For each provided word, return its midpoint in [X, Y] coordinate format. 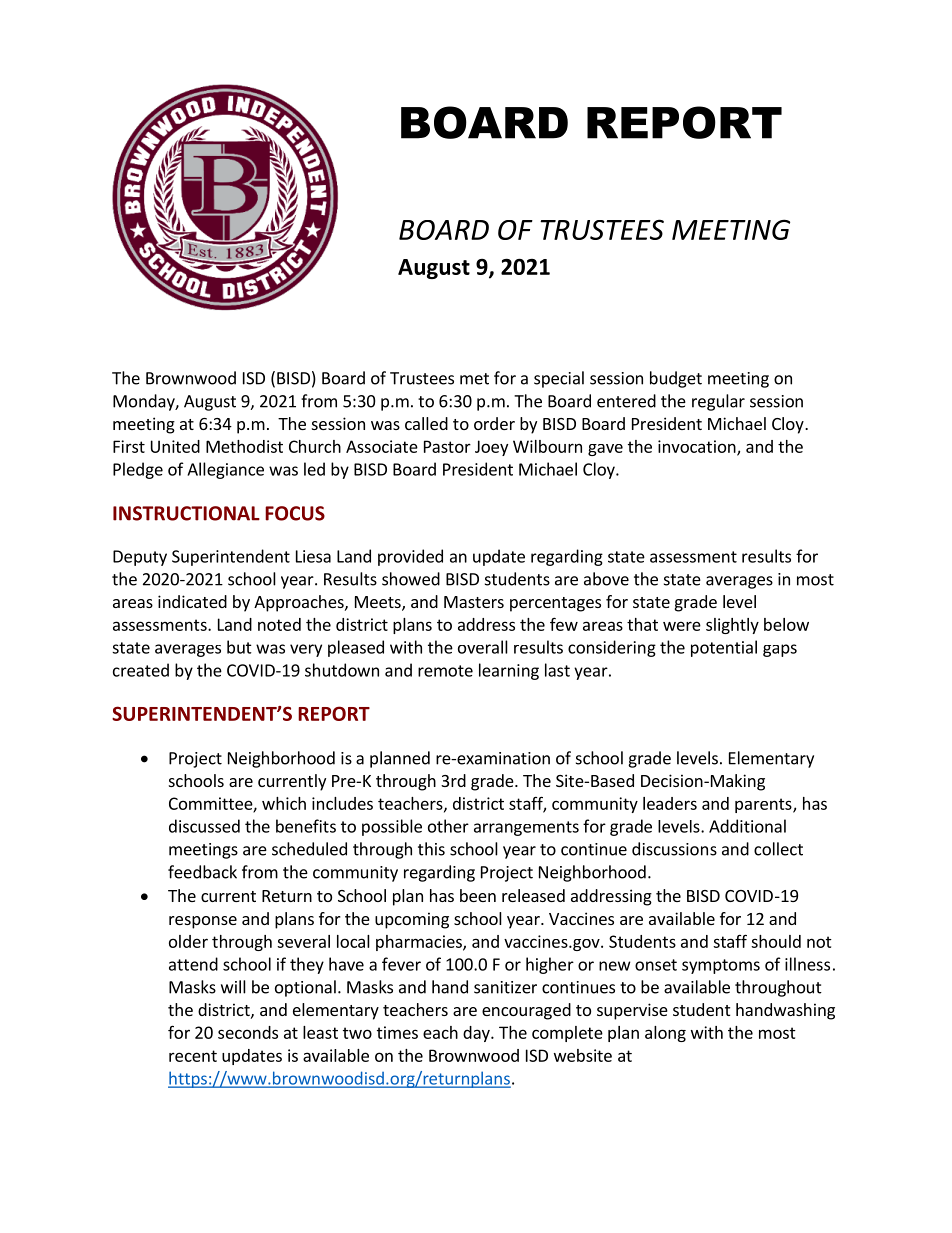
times [397, 1032]
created [141, 670]
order [494, 423]
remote [445, 671]
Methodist [244, 446]
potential [724, 648]
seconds [248, 1032]
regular [718, 402]
